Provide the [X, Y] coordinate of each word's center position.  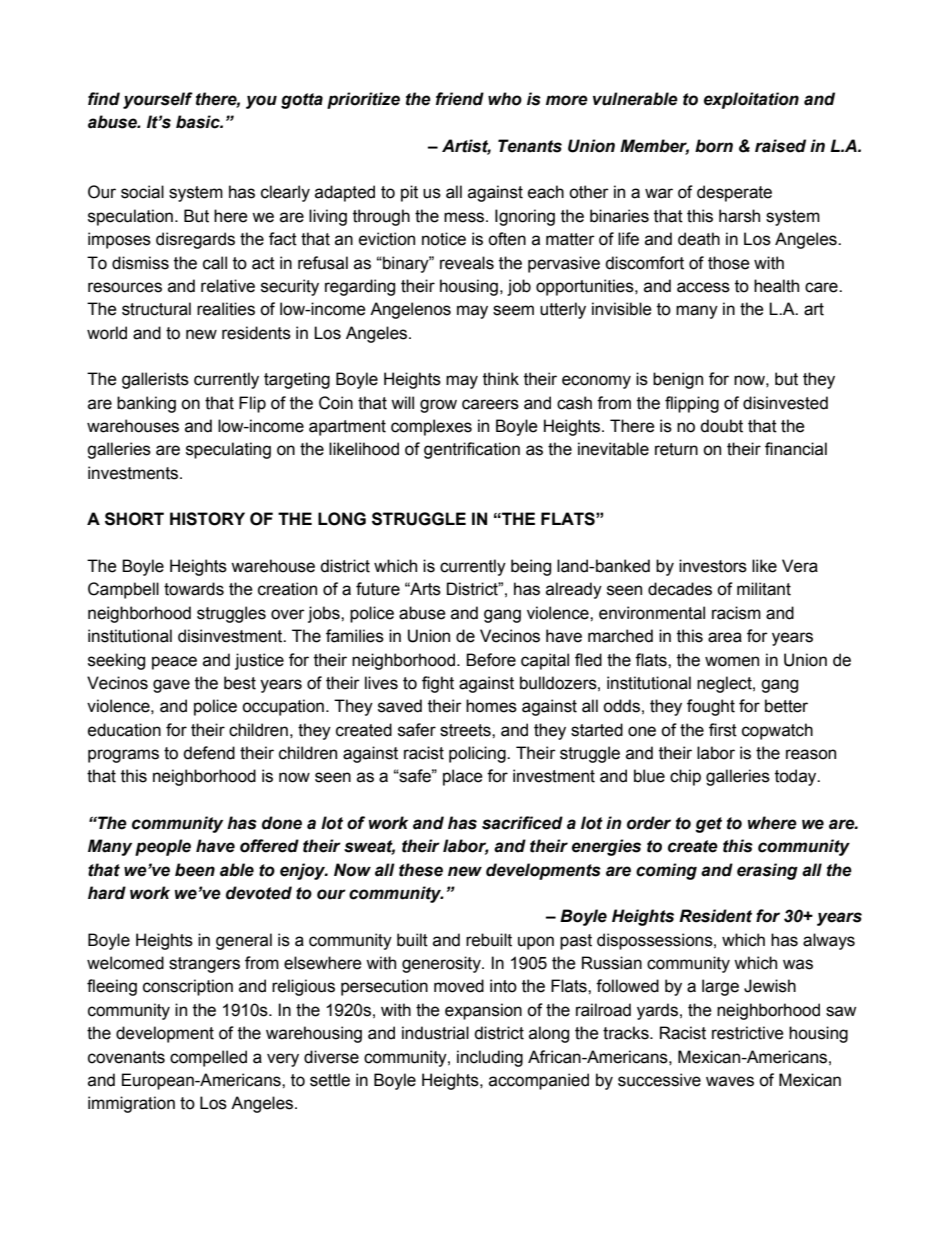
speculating [228, 450]
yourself [158, 100]
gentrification [472, 450]
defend [209, 753]
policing [478, 754]
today [797, 777]
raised [780, 146]
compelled [208, 1058]
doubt [721, 426]
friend [460, 99]
